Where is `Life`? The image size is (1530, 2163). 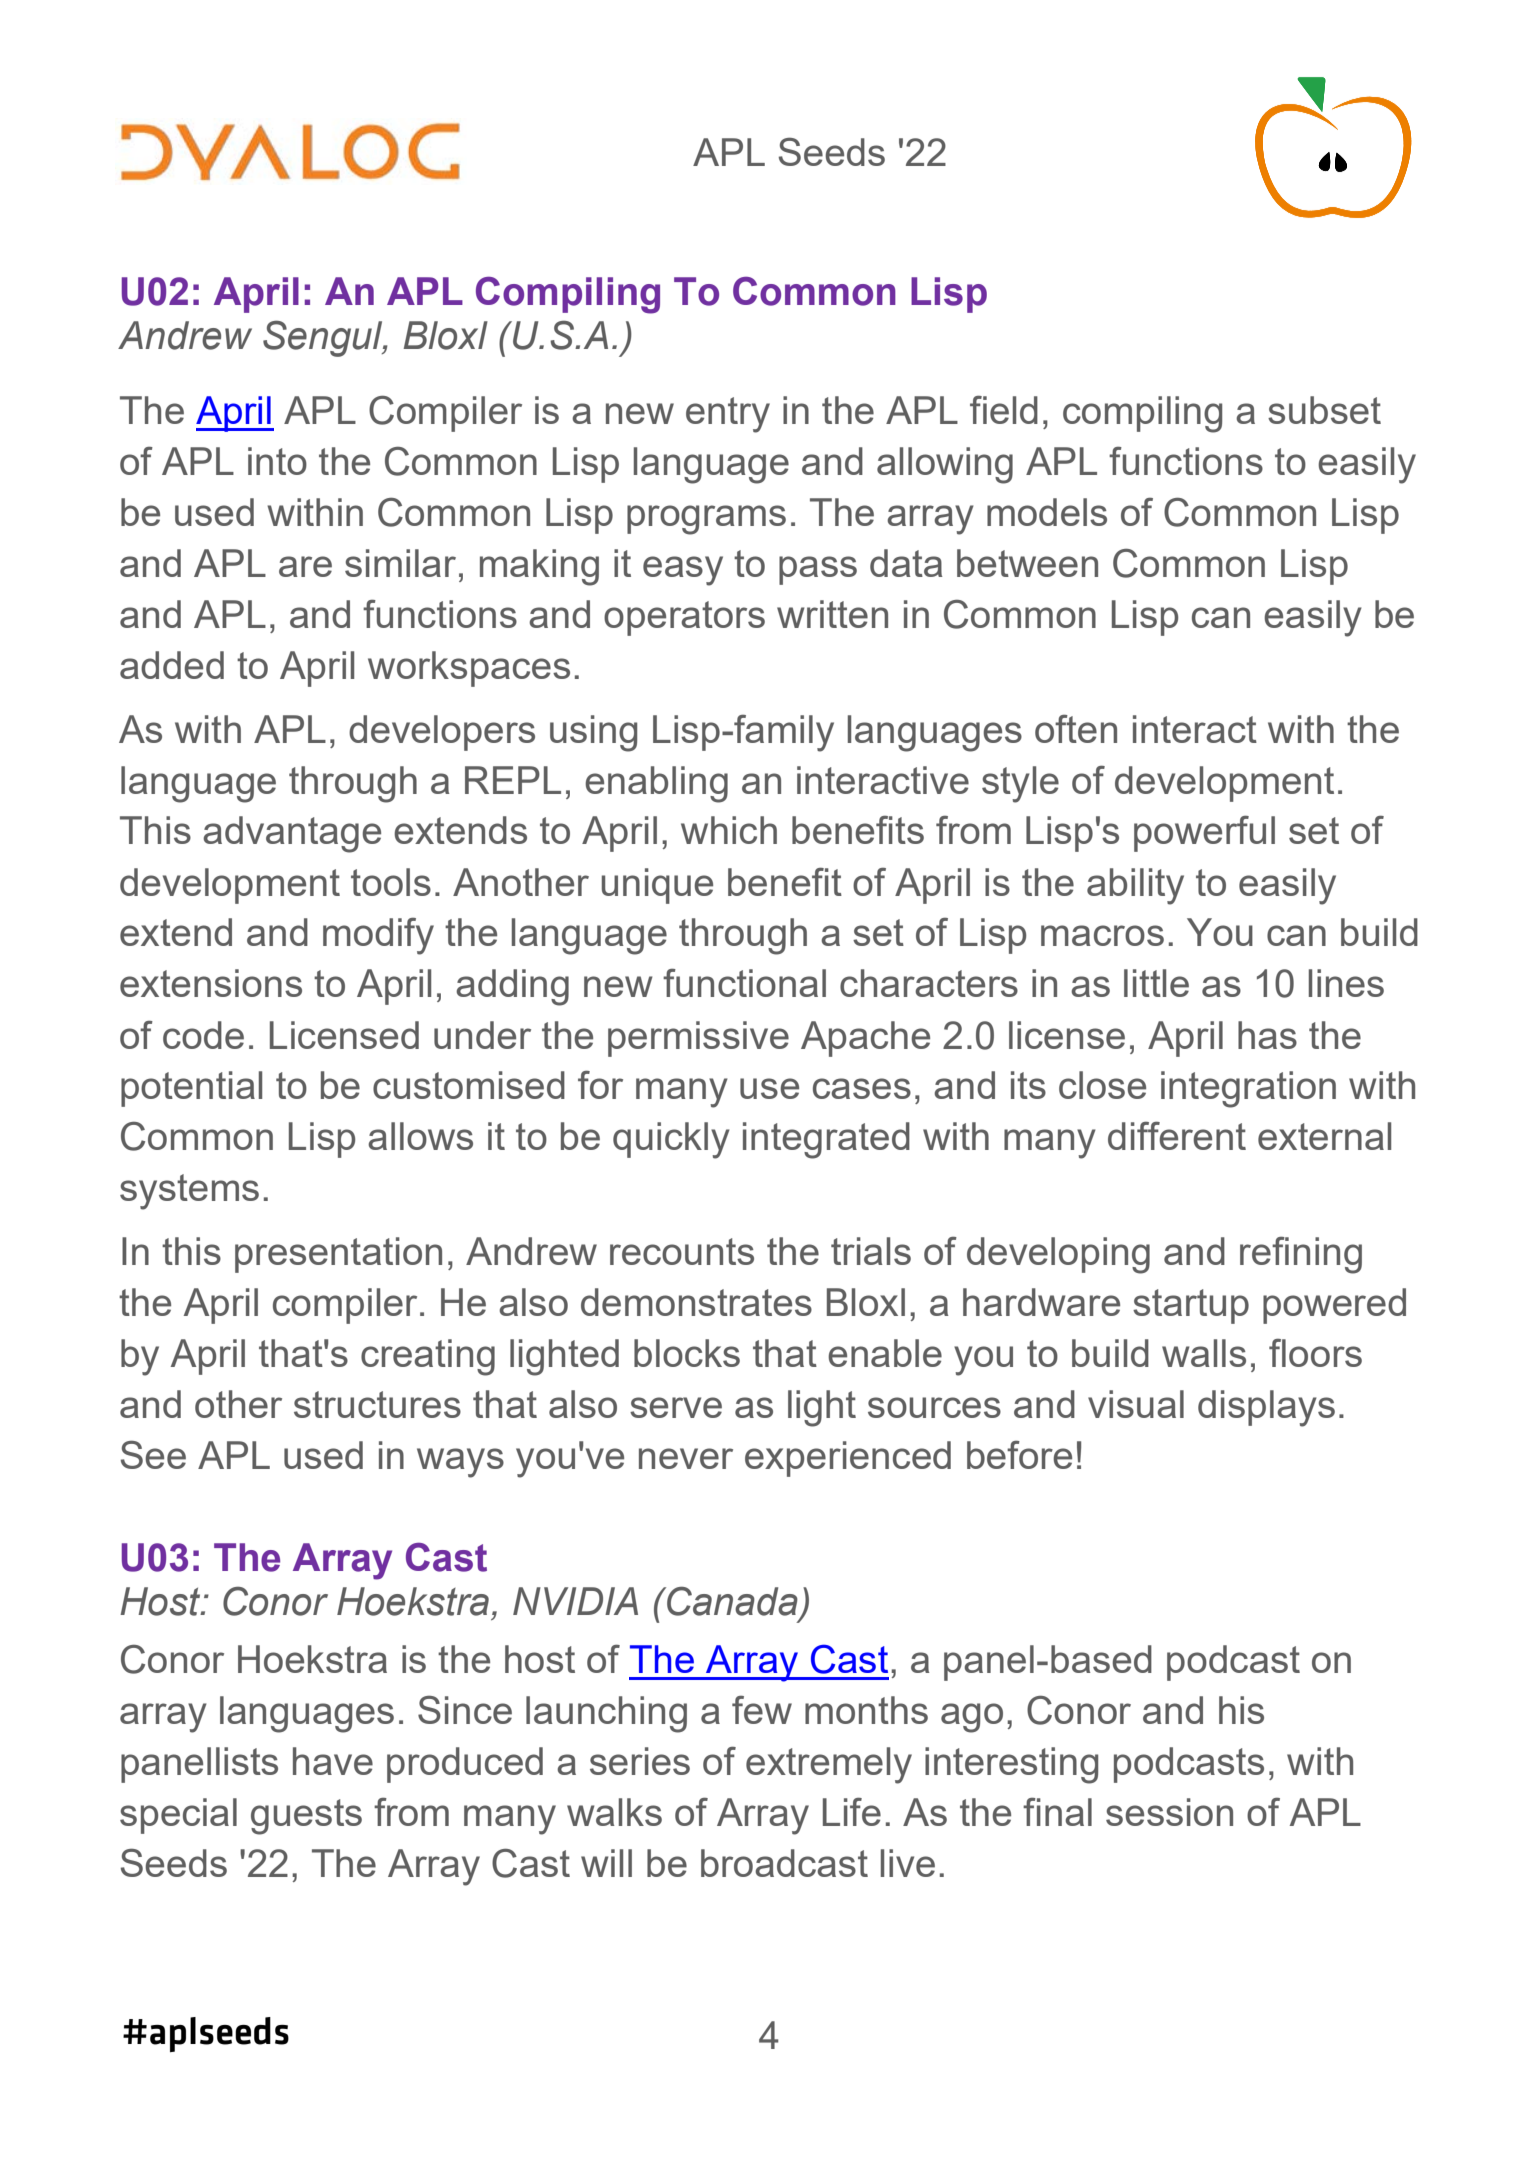 Life is located at coordinates (852, 1811).
